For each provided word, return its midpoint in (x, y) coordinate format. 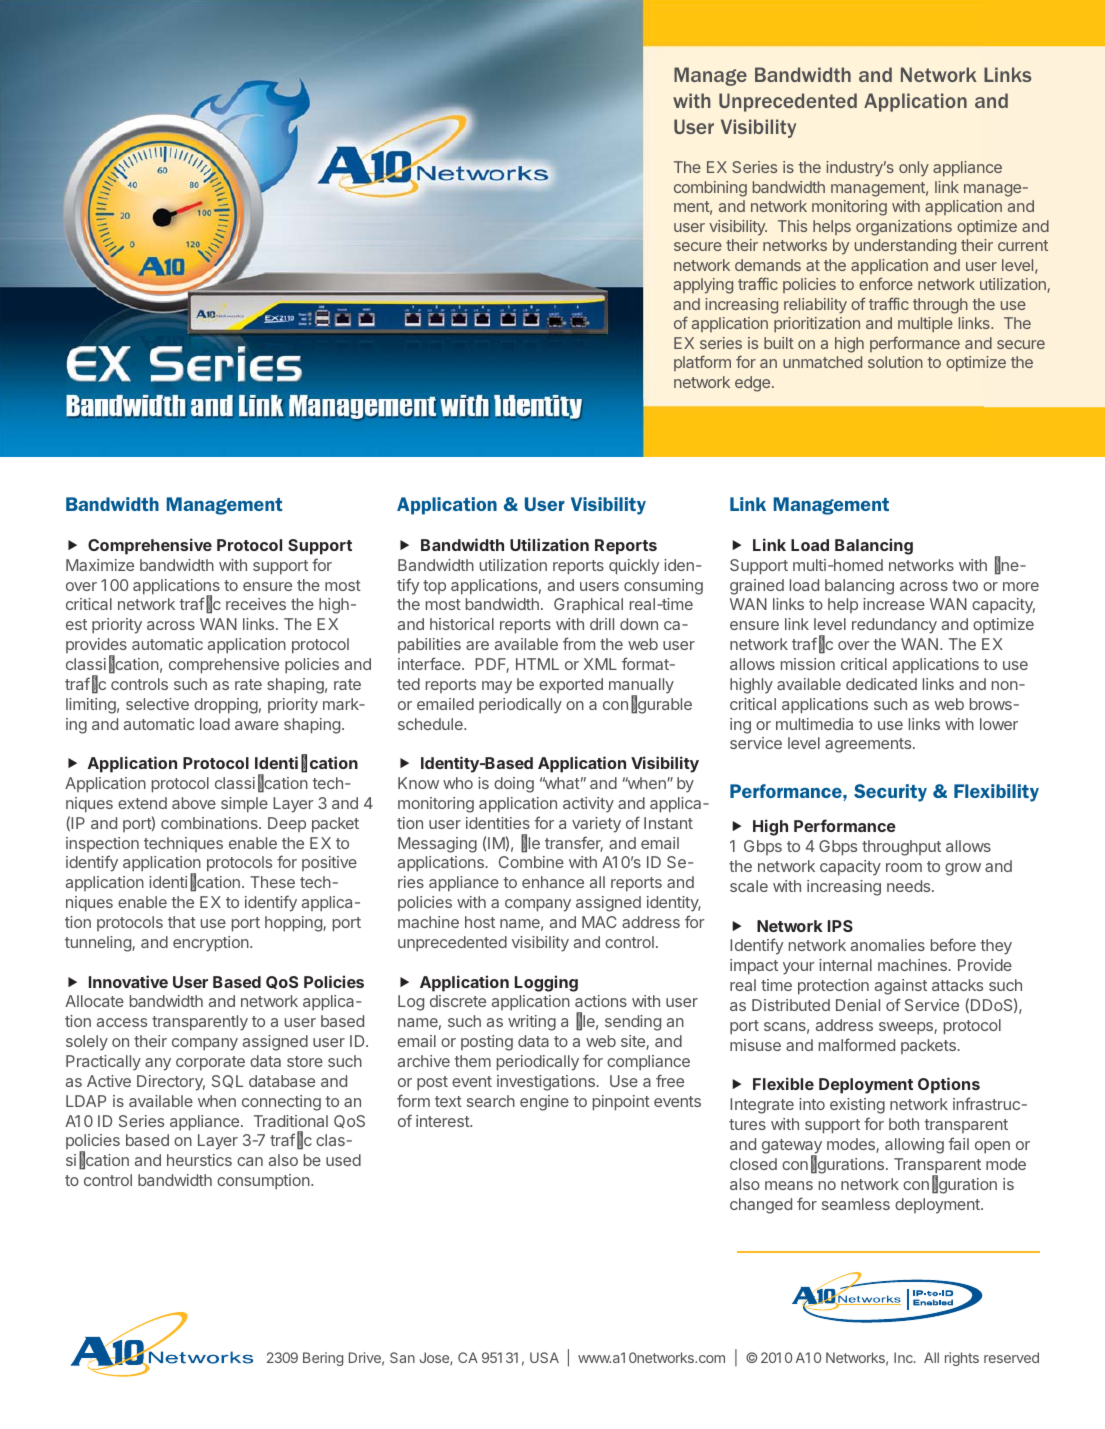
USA (544, 1357)
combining (710, 189)
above (194, 803)
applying (703, 286)
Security (890, 793)
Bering (323, 1359)
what (561, 783)
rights (962, 1359)
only (914, 169)
